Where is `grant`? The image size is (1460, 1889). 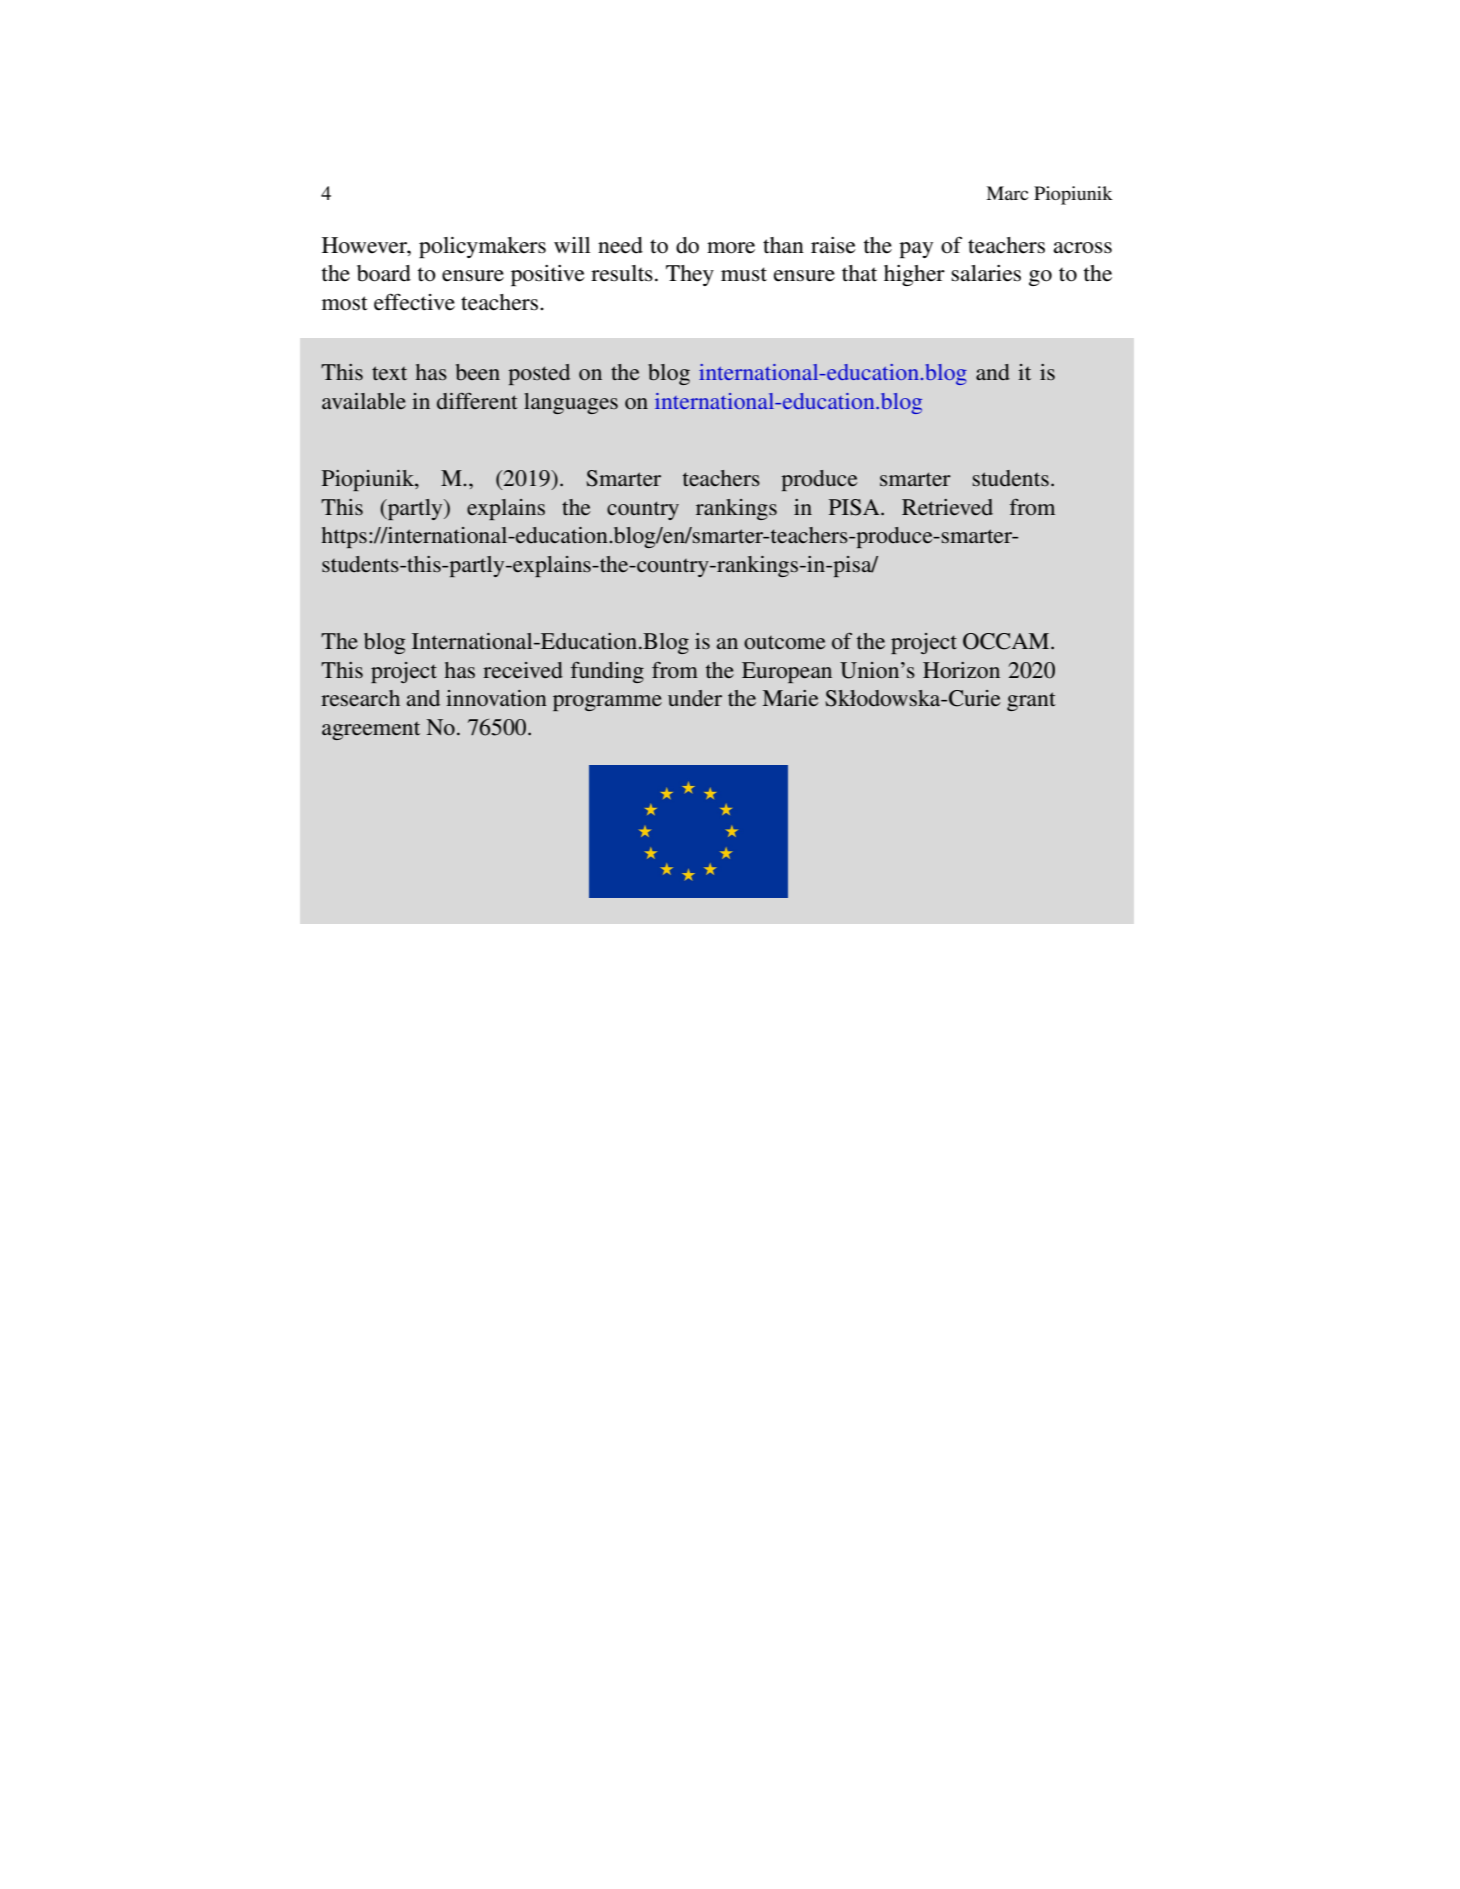
grant is located at coordinates (1031, 701).
